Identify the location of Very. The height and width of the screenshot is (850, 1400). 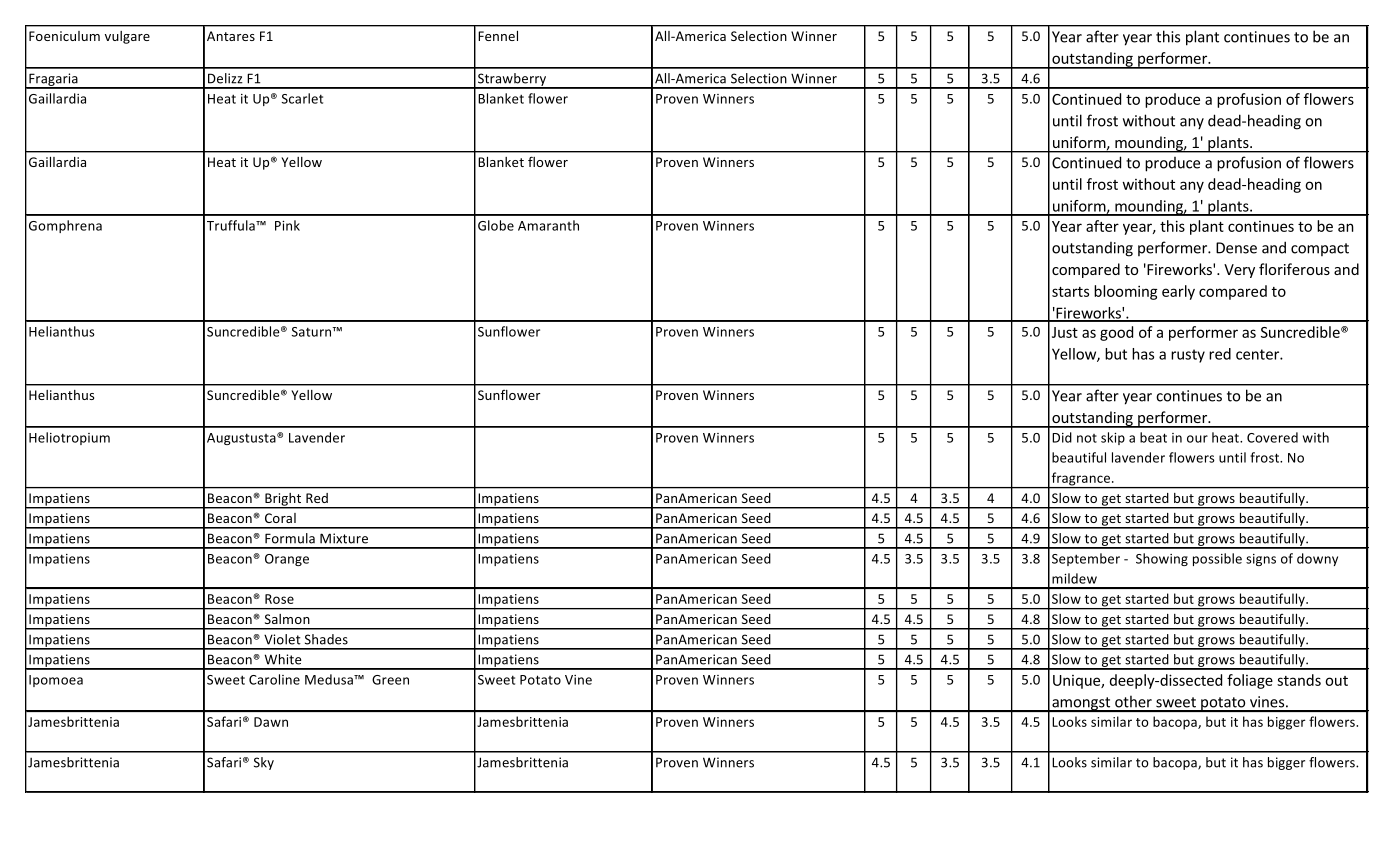
(1239, 271).
